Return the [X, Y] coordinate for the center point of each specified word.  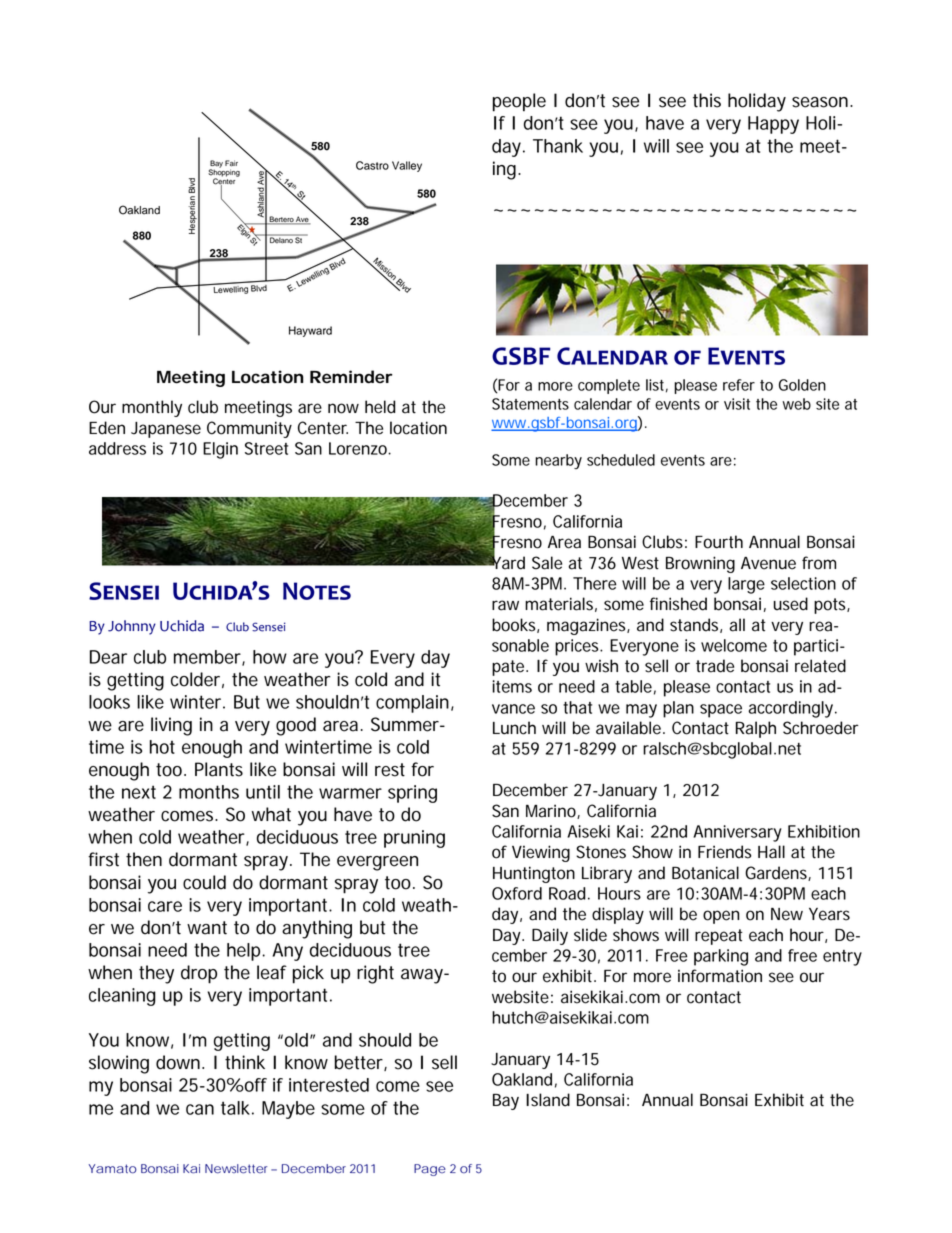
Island [548, 1100]
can [200, 1109]
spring [412, 794]
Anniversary [737, 833]
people [519, 102]
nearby [558, 461]
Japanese [166, 430]
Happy [773, 125]
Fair [231, 163]
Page [430, 1170]
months [209, 792]
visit [737, 404]
